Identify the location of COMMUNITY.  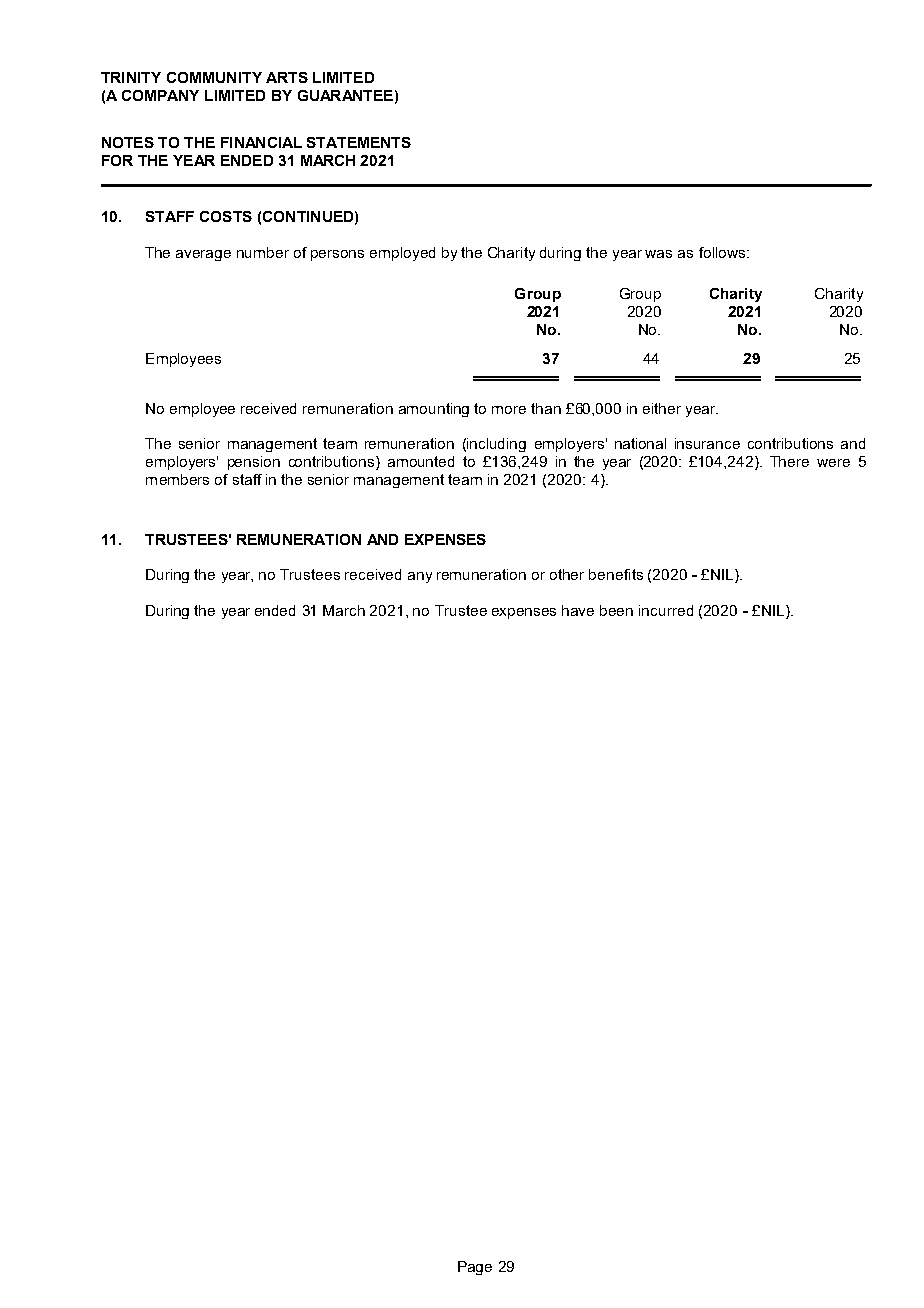
(214, 77).
